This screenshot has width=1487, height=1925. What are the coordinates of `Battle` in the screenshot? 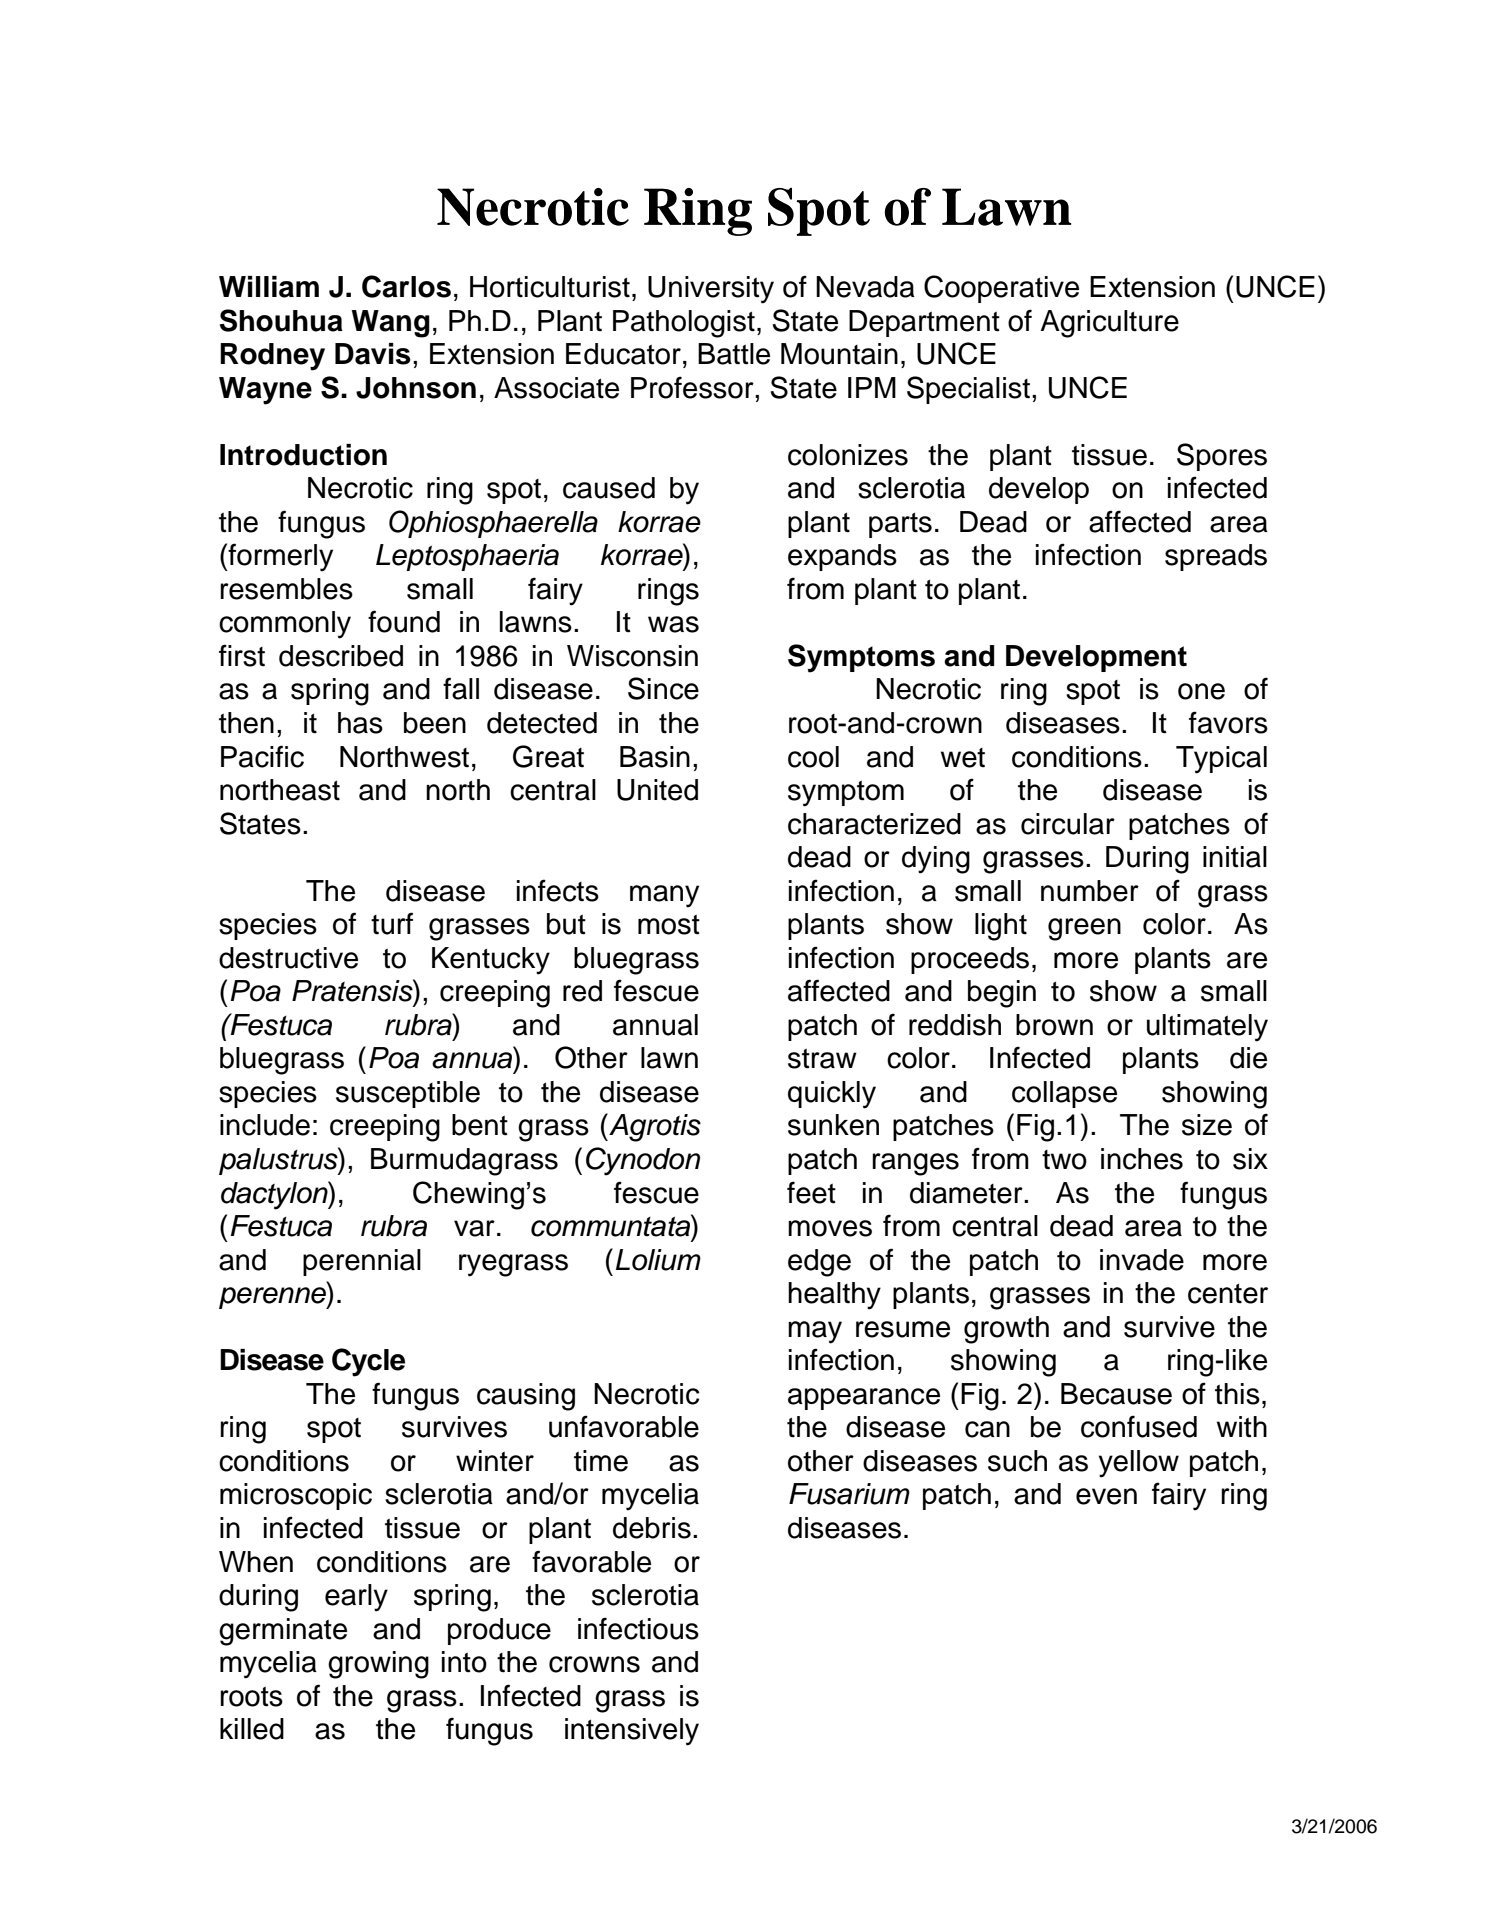 It's located at (734, 354).
